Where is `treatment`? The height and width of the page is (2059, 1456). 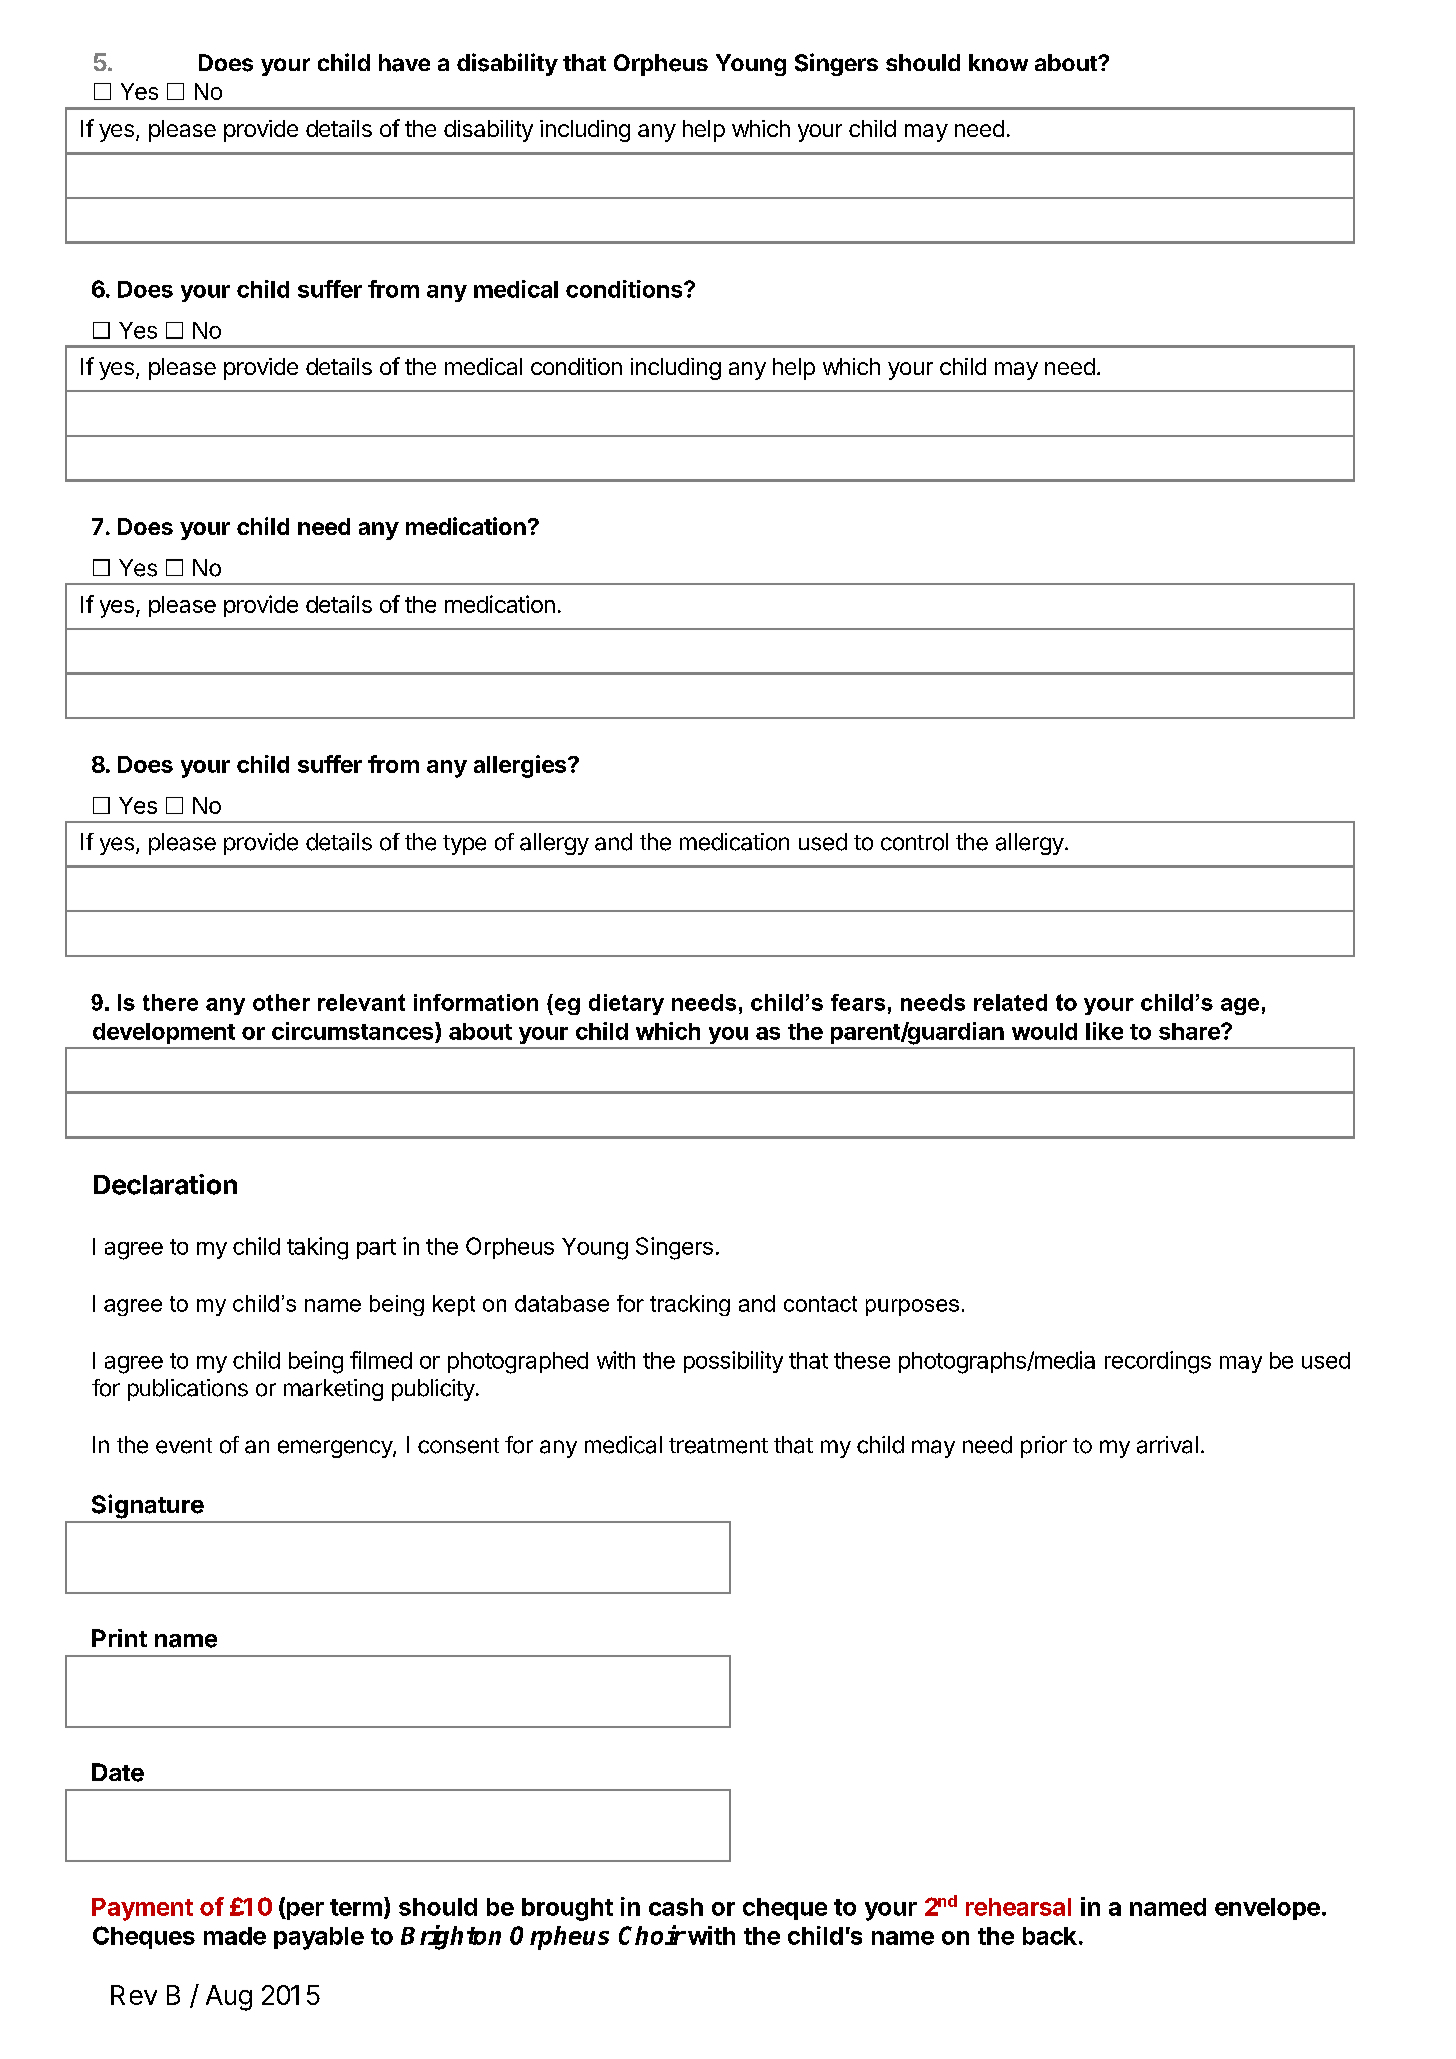 treatment is located at coordinates (718, 1446).
